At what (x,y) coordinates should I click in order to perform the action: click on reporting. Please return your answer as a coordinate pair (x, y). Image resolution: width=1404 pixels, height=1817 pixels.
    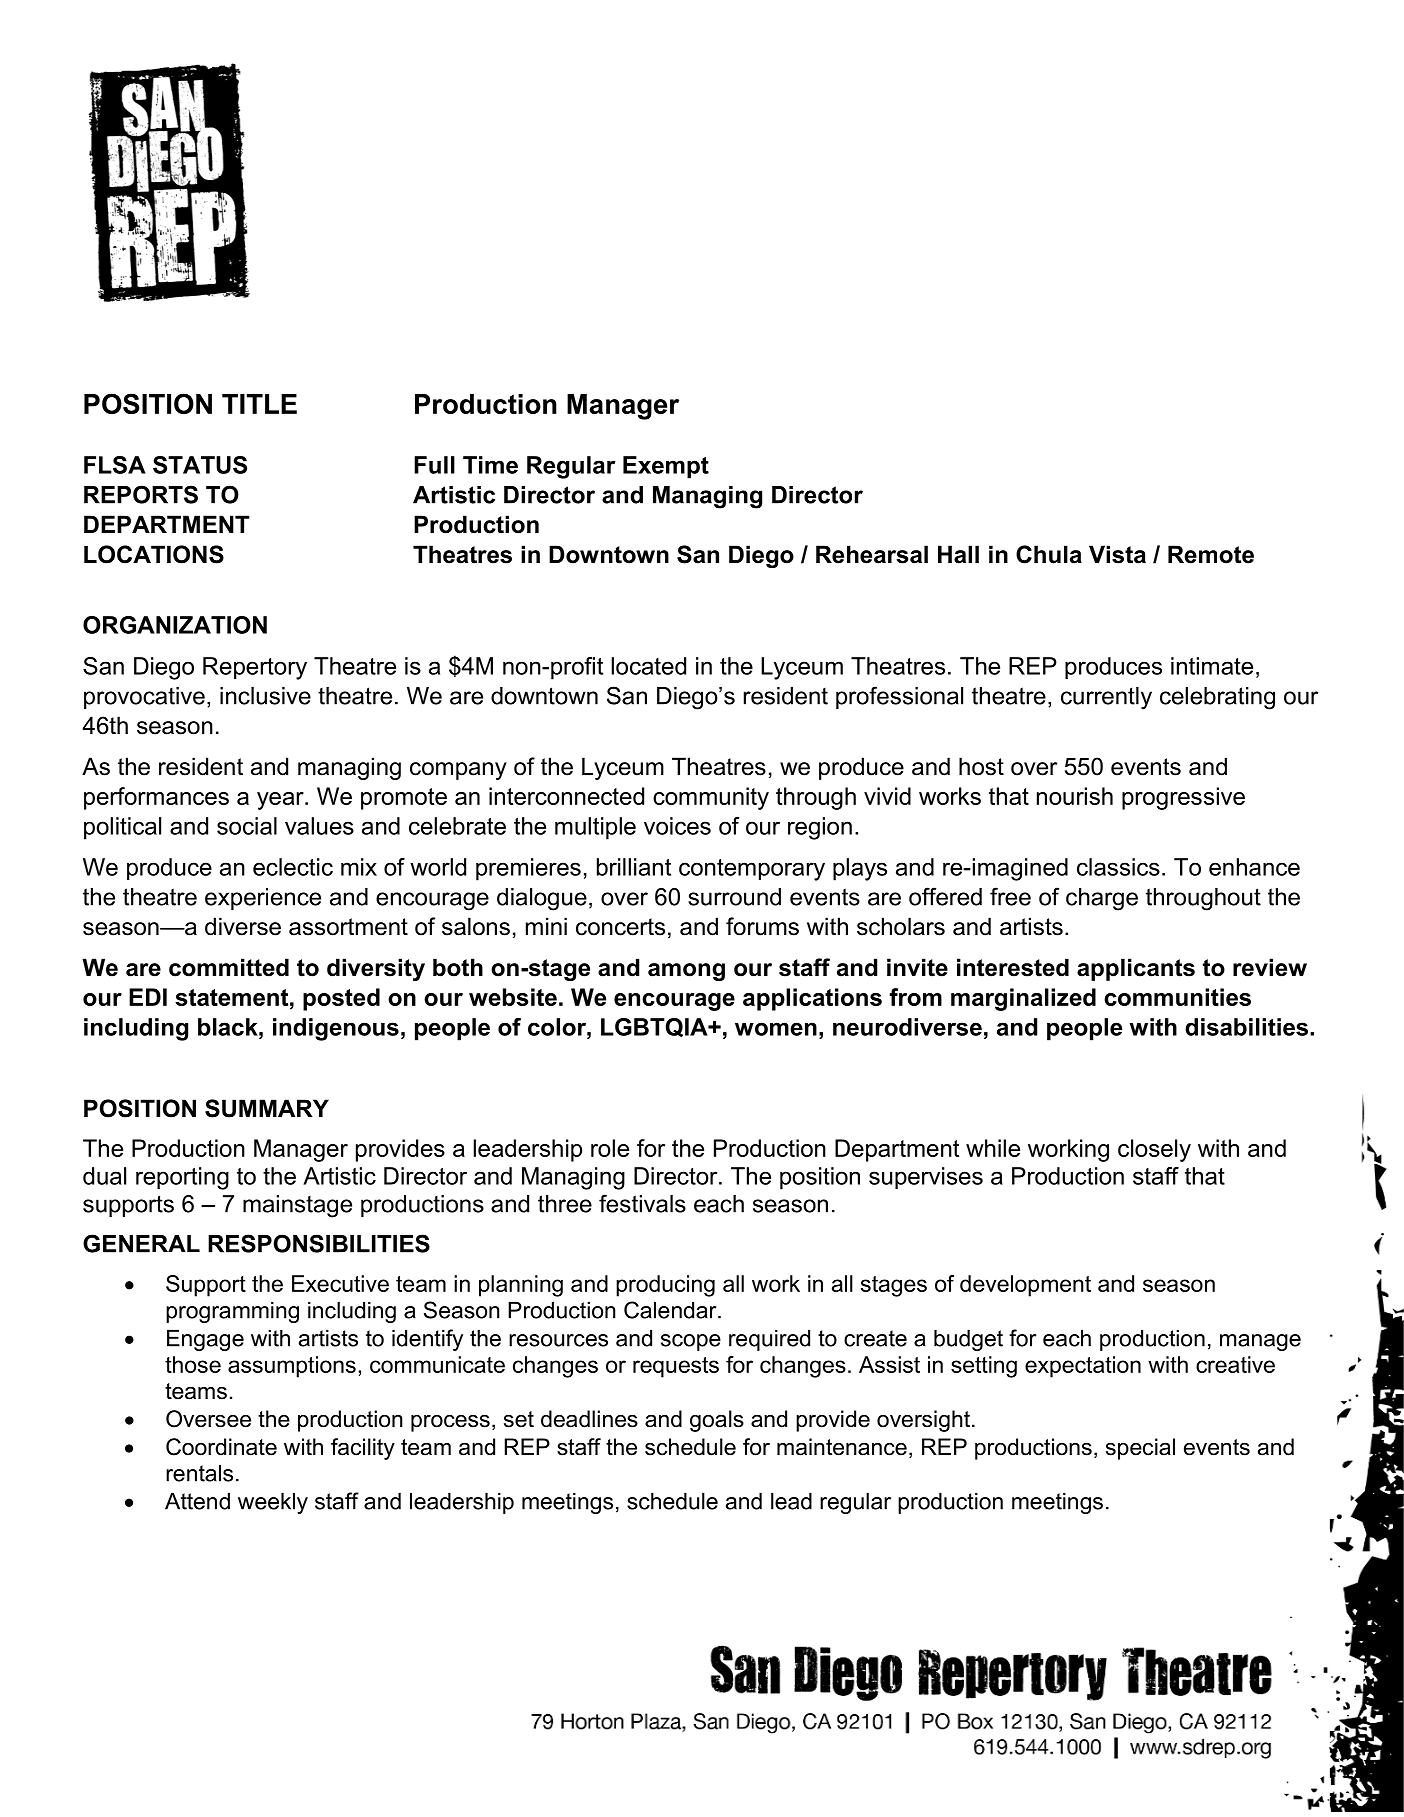
    Looking at the image, I should click on (182, 1178).
